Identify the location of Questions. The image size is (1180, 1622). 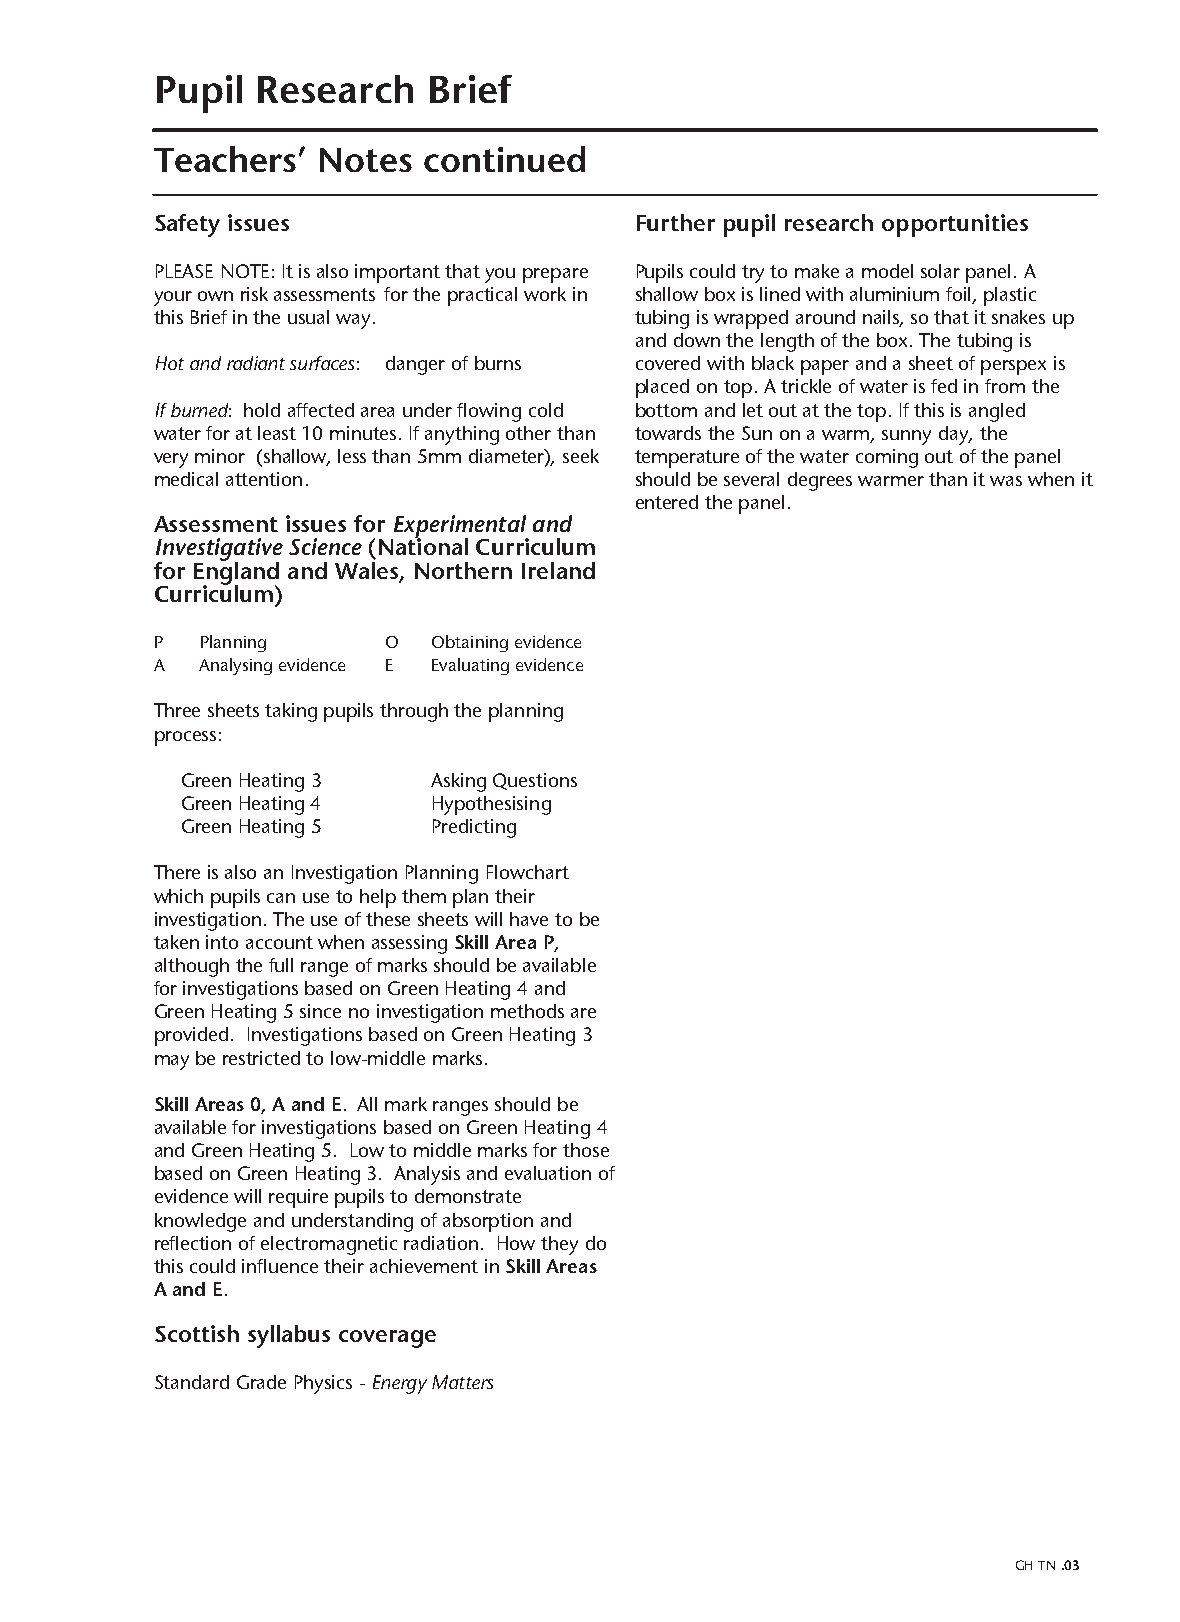
(535, 781).
